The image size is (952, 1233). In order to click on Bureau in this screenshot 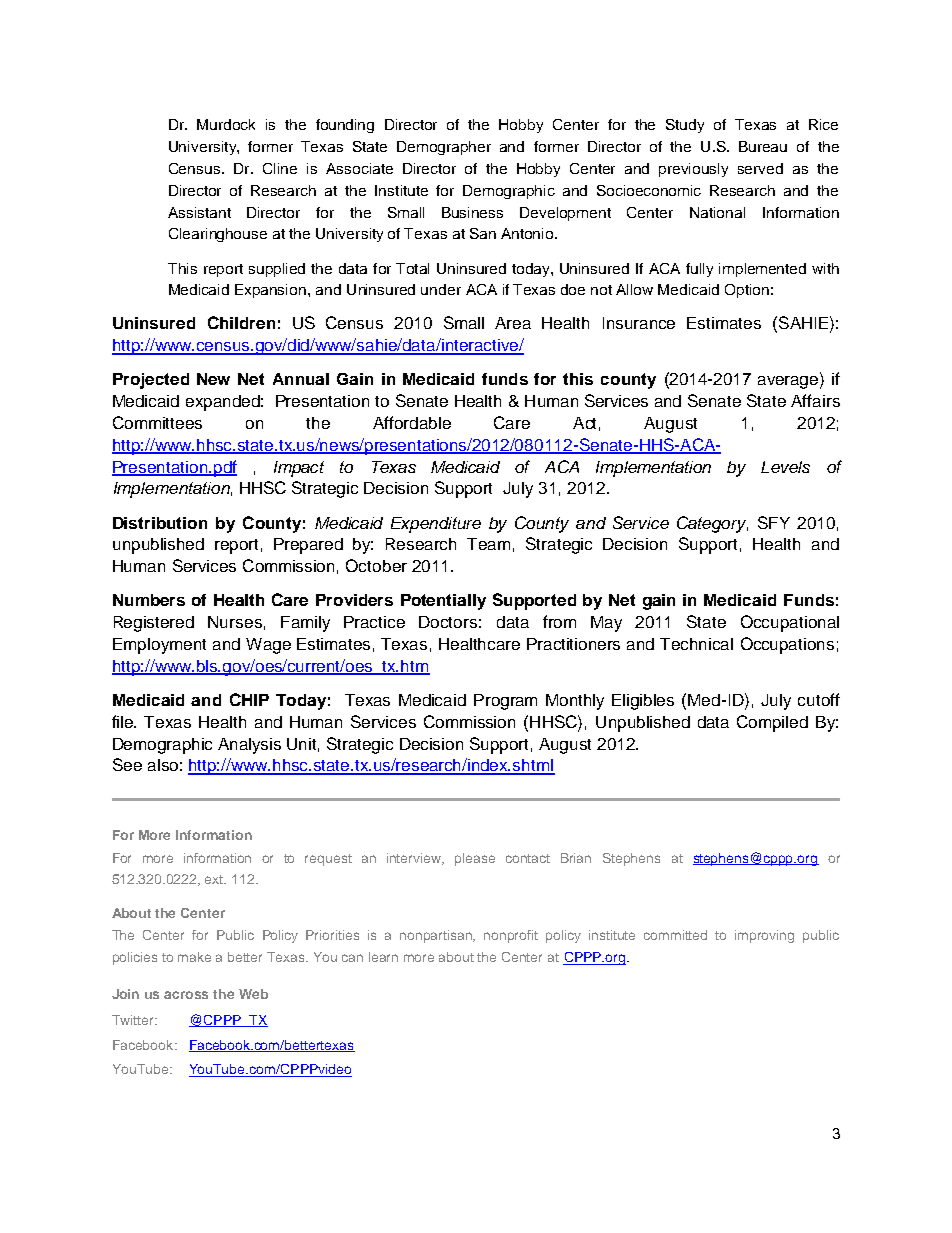, I will do `click(763, 146)`.
